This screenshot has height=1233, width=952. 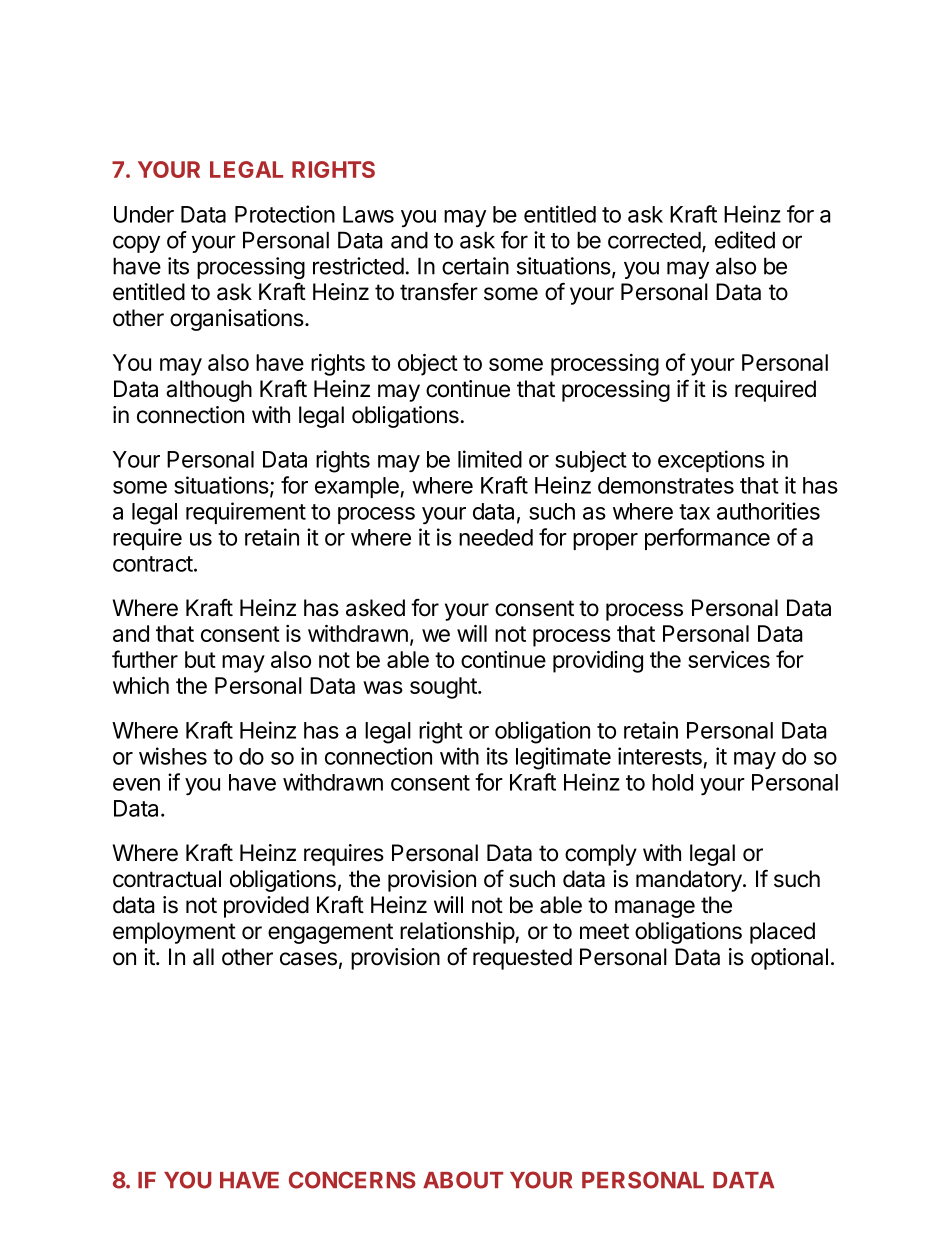 What do you see at coordinates (711, 461) in the screenshot?
I see `exceptions` at bounding box center [711, 461].
